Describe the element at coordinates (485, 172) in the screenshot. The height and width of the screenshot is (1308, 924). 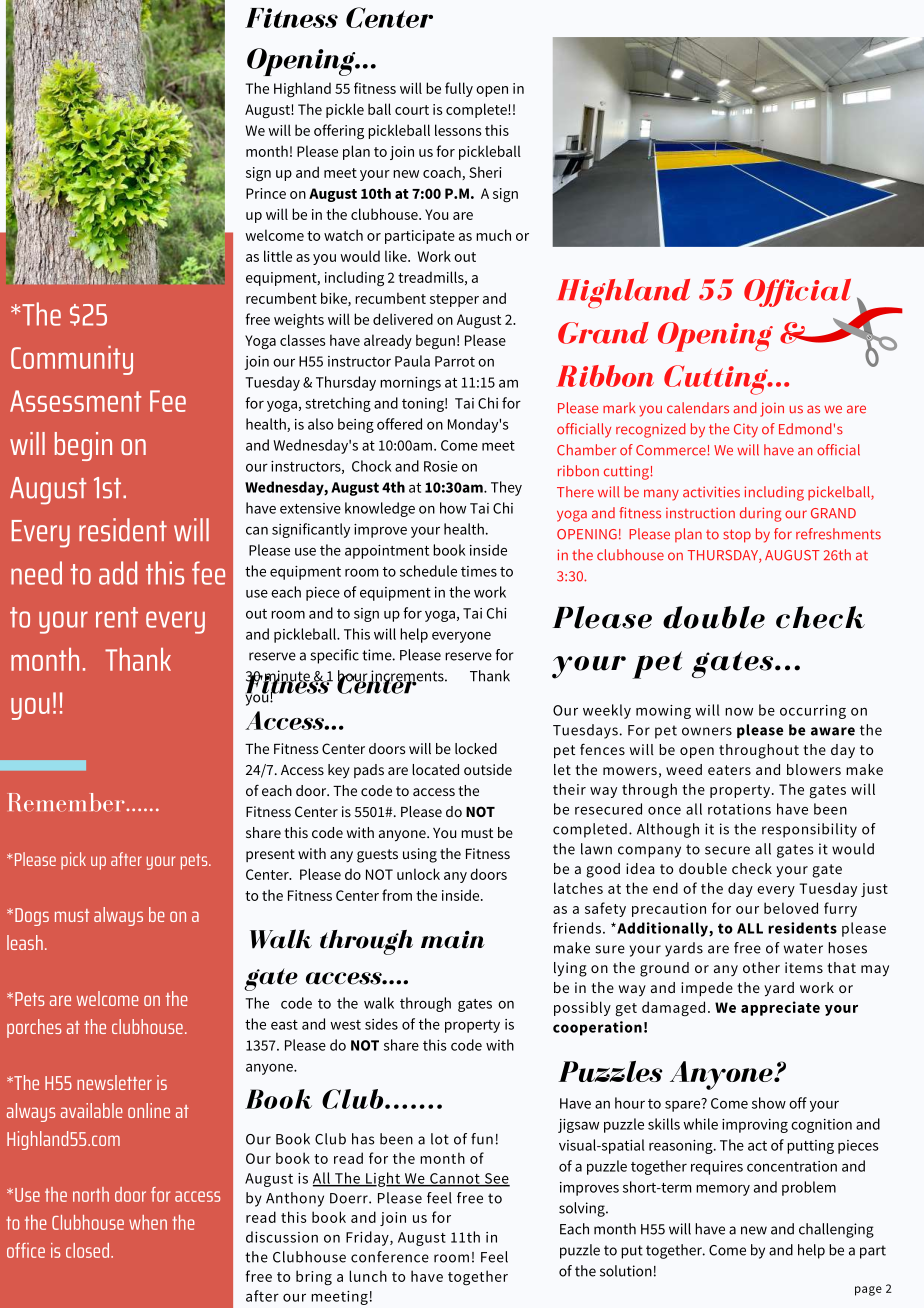
I see `Sheri` at that location.
